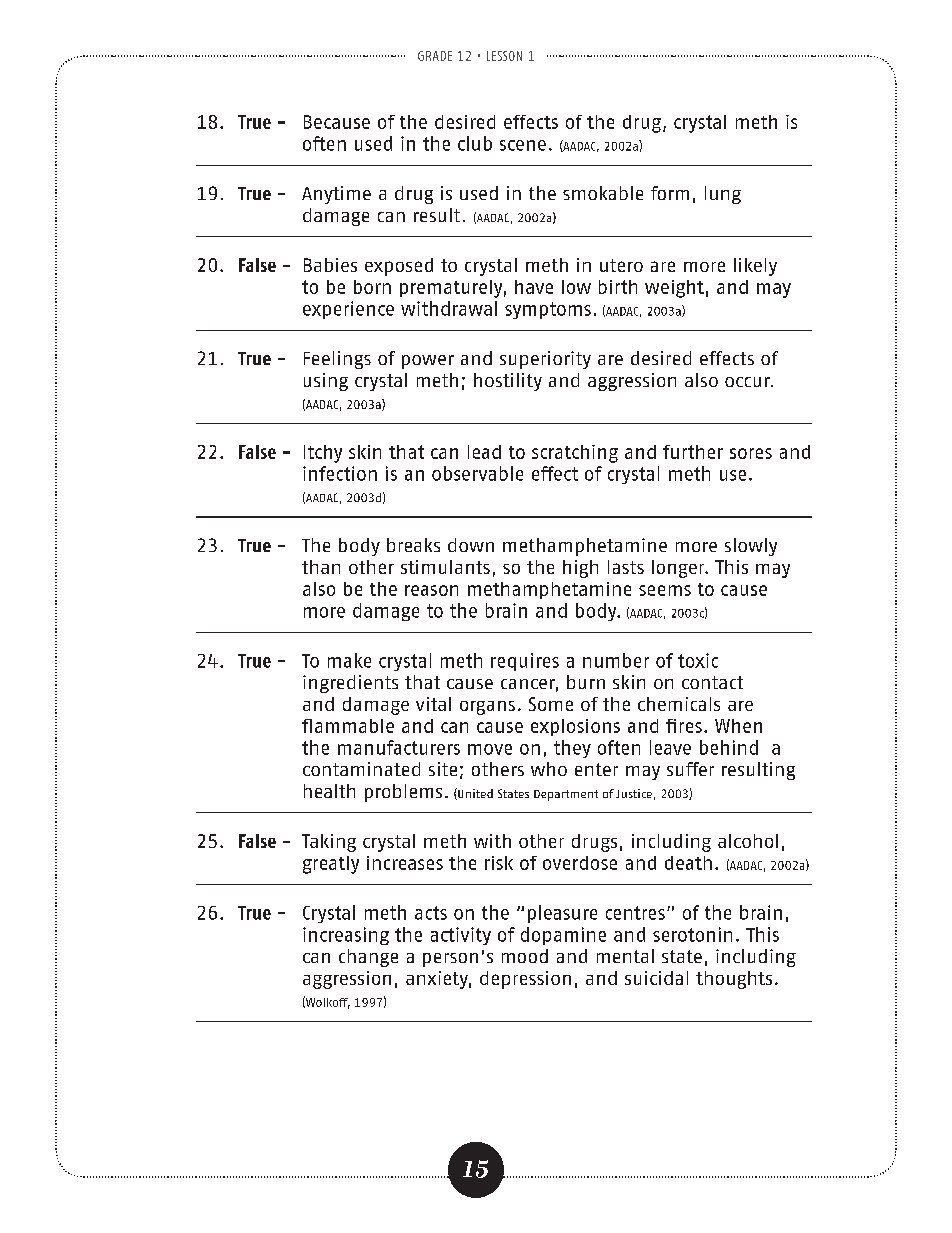  I want to click on flammable, so click(348, 726).
